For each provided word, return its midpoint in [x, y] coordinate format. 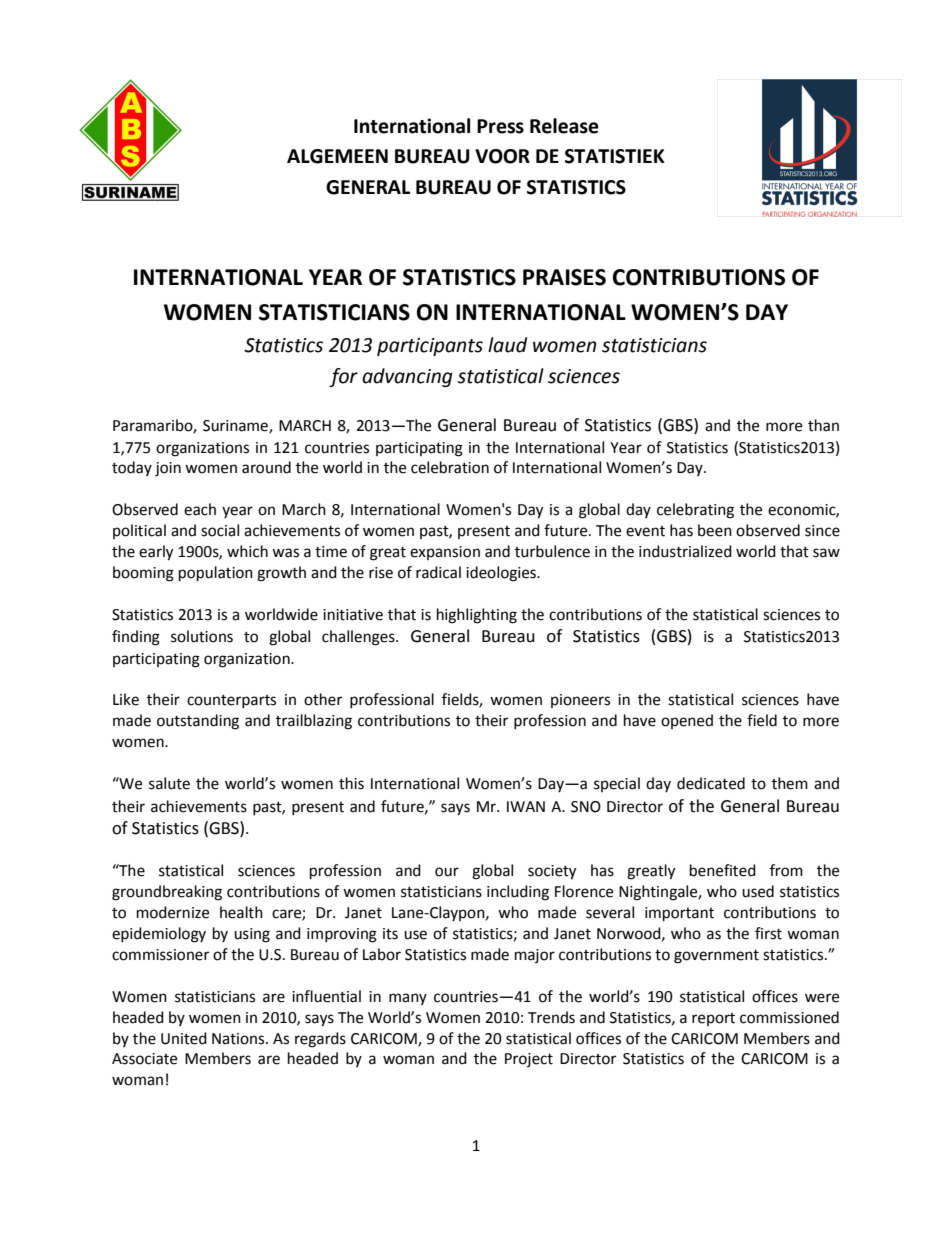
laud [507, 345]
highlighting [477, 616]
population [216, 574]
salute [169, 783]
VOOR [502, 156]
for [343, 377]
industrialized [685, 551]
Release [564, 126]
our [447, 872]
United [184, 1038]
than [823, 425]
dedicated [711, 783]
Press [500, 126]
